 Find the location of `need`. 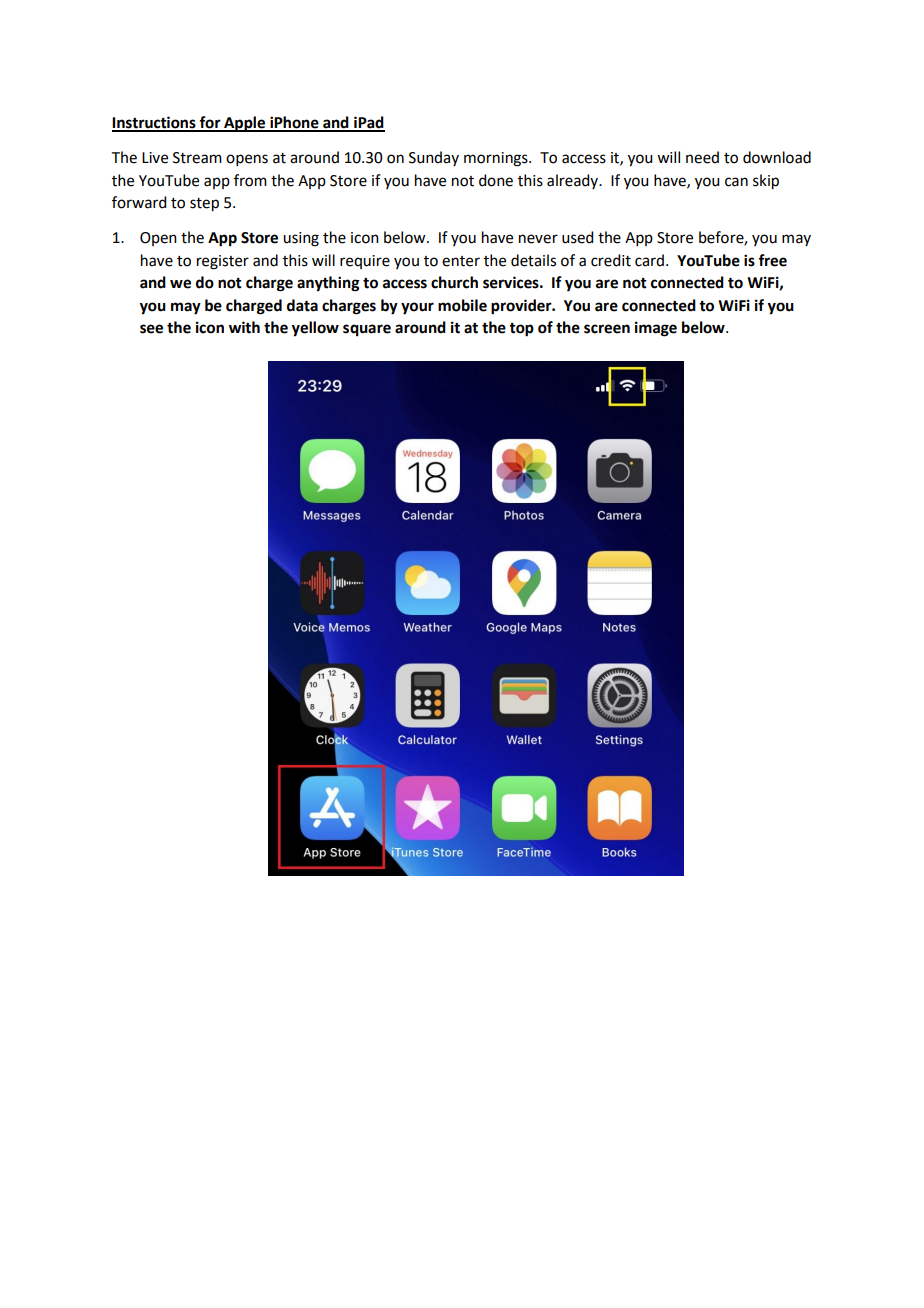

need is located at coordinates (702, 157).
